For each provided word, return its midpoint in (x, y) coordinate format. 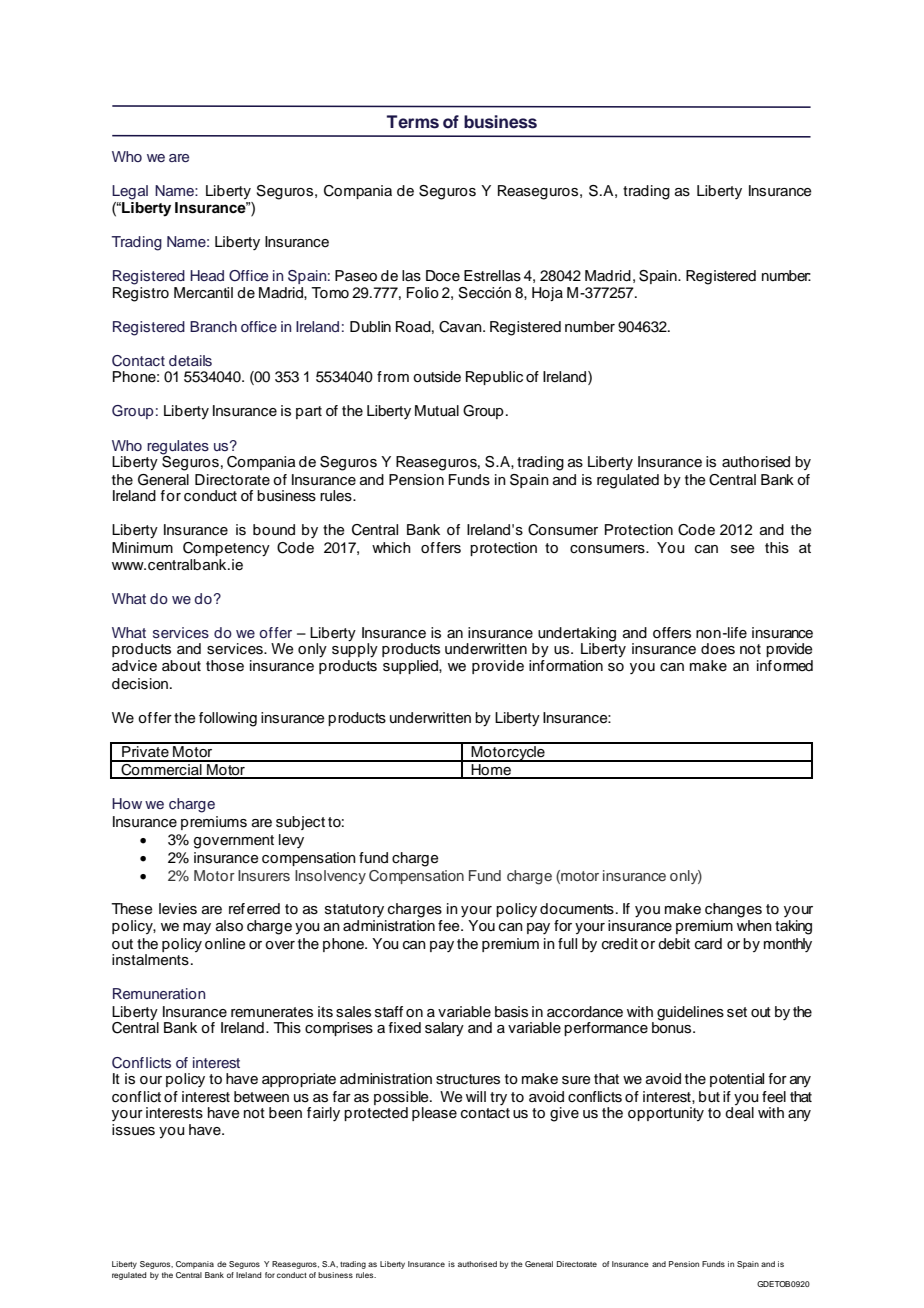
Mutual (437, 411)
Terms (413, 122)
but (709, 1097)
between (261, 1097)
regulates (178, 448)
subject (300, 823)
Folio (423, 293)
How (127, 803)
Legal (130, 192)
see (743, 549)
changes (733, 910)
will (476, 1096)
